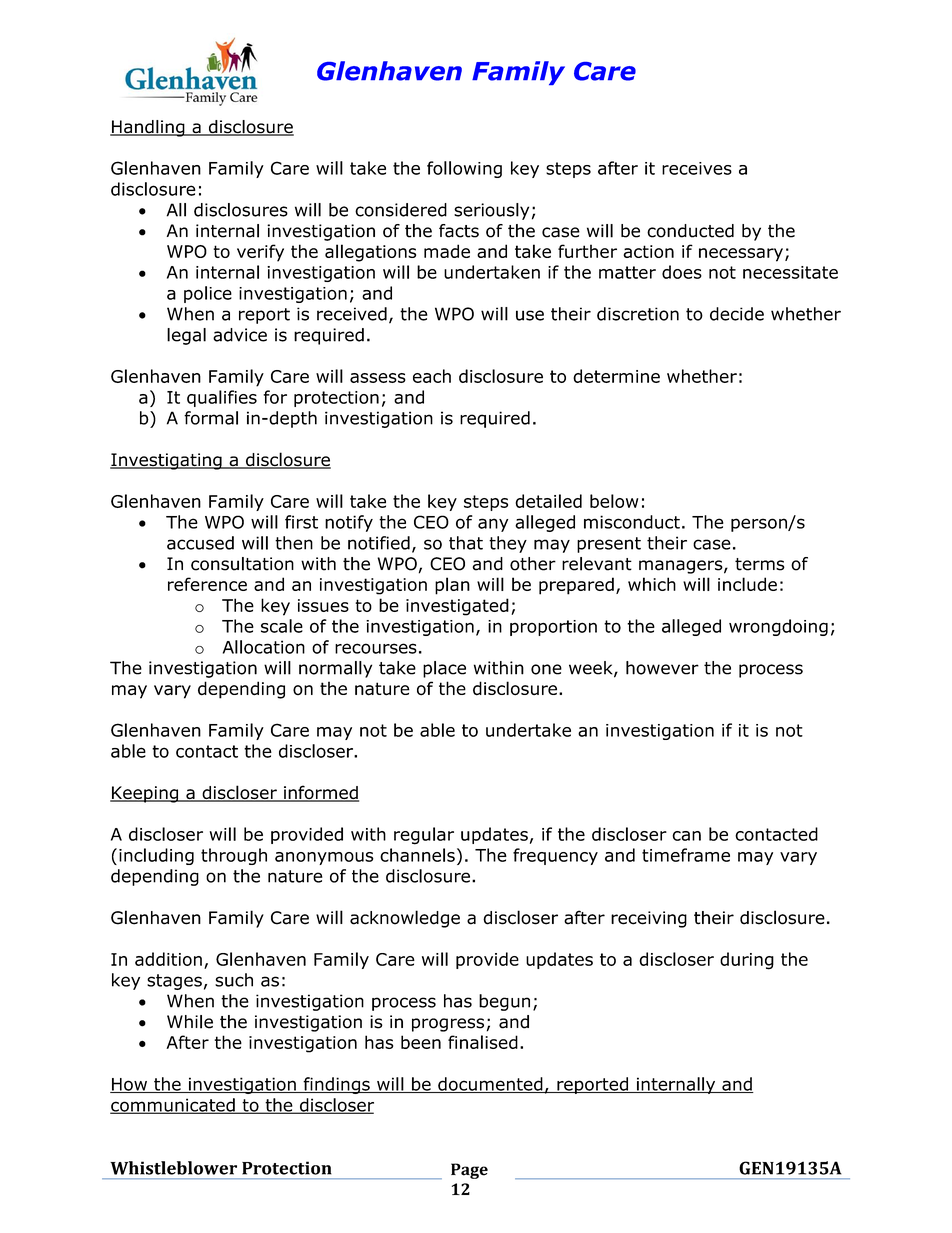 The width and height of the screenshot is (952, 1233). What do you see at coordinates (173, 1168) in the screenshot?
I see `Whistleblower` at bounding box center [173, 1168].
